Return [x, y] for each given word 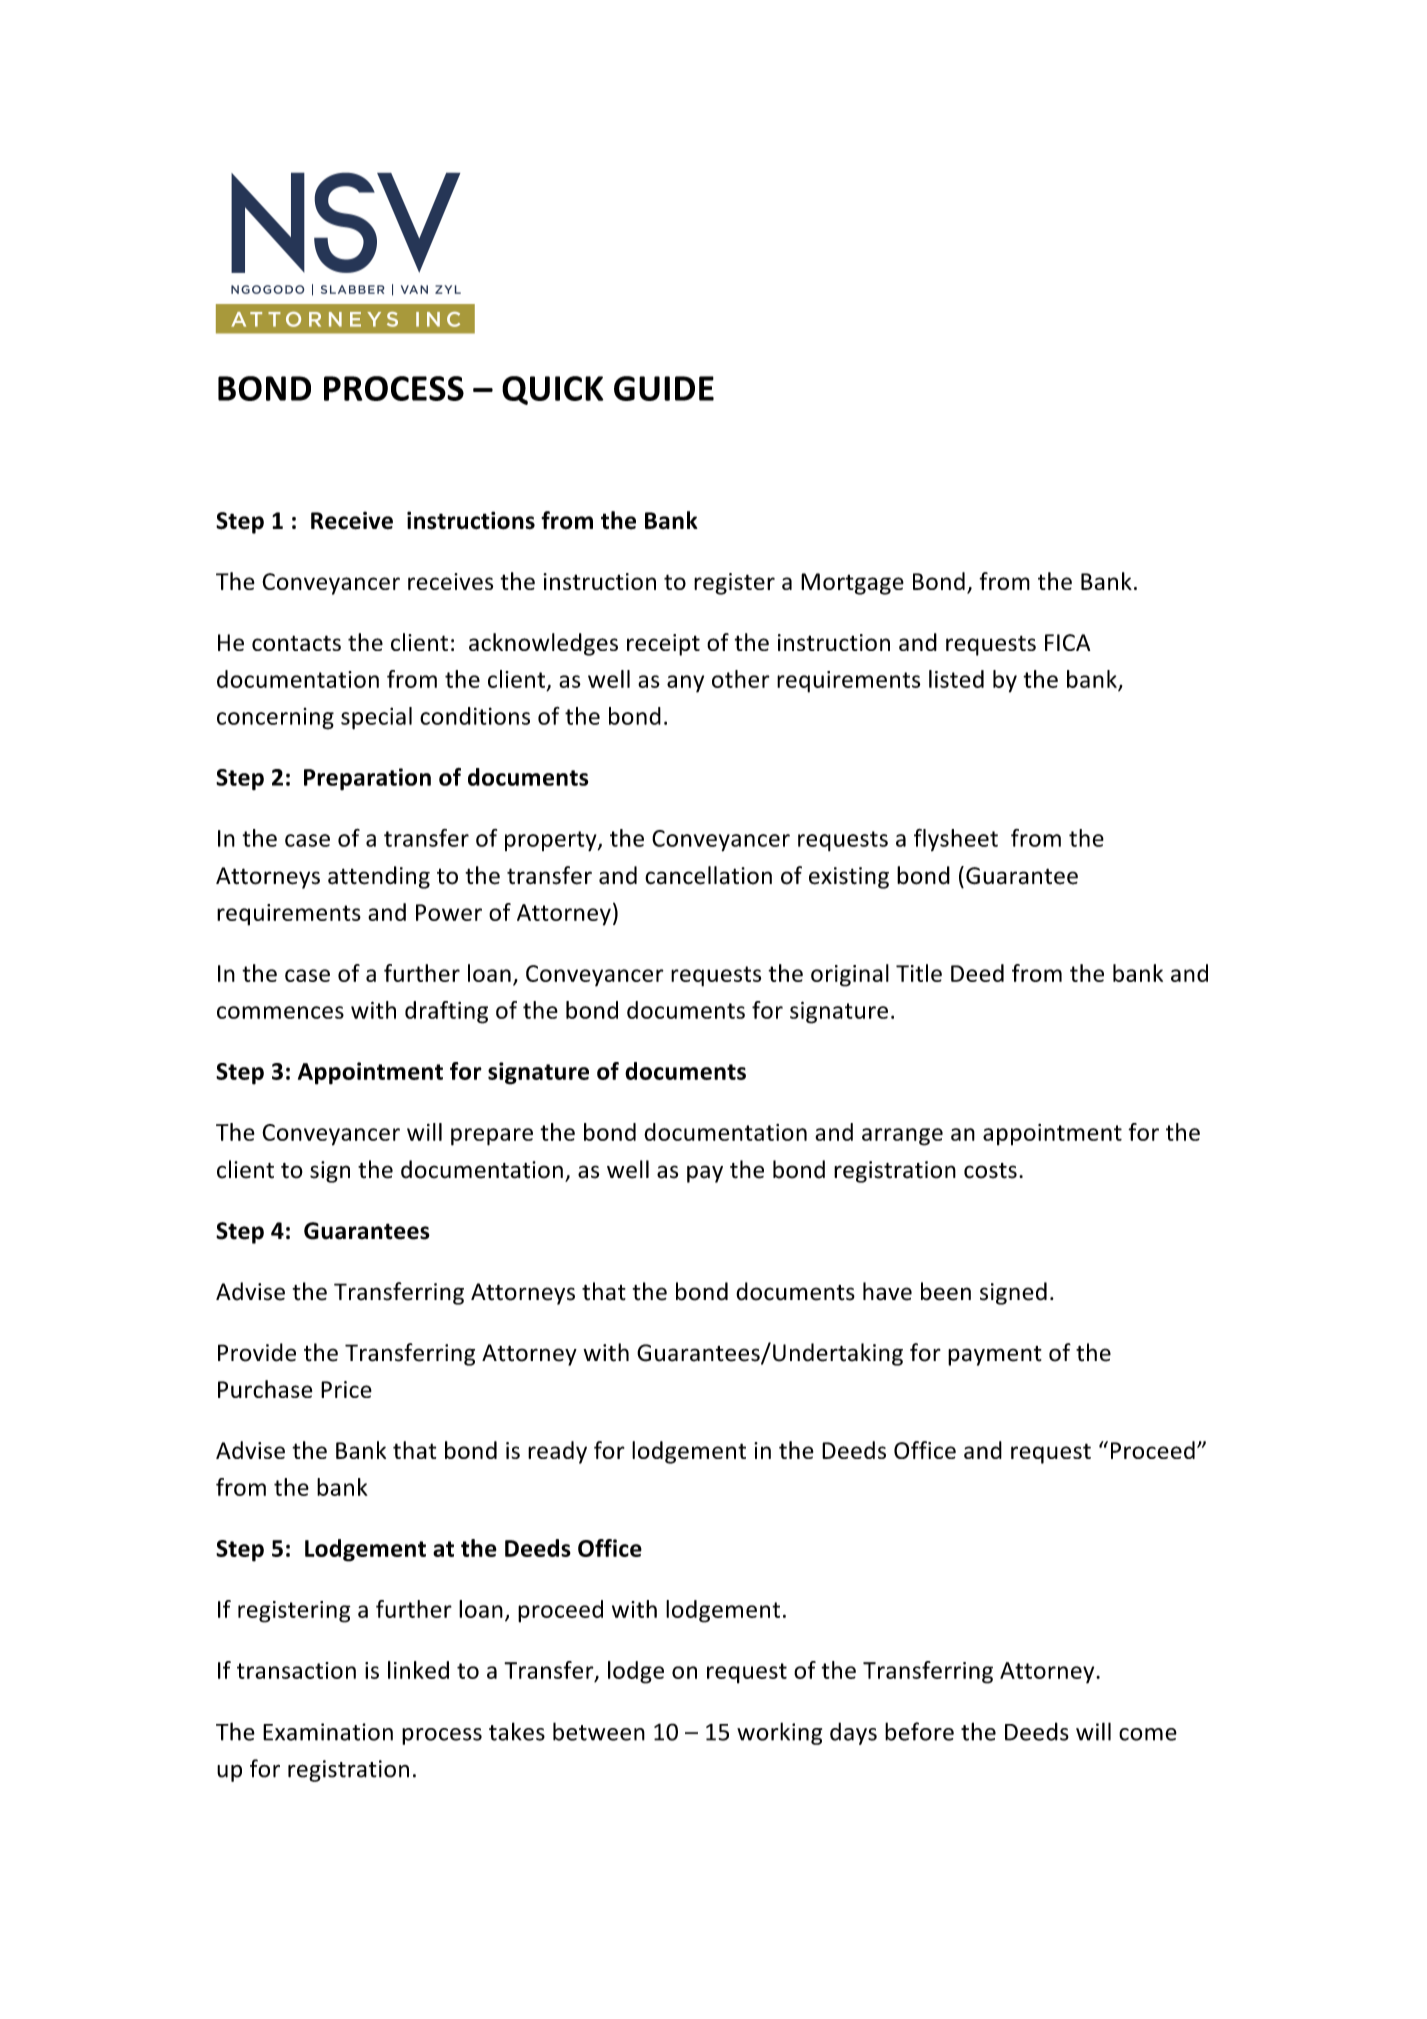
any [685, 684]
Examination [328, 1732]
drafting [446, 1012]
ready [557, 1452]
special [376, 718]
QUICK [552, 390]
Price [346, 1389]
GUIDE [664, 388]
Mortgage [852, 584]
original [850, 975]
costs [990, 1171]
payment [995, 1356]
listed [956, 679]
